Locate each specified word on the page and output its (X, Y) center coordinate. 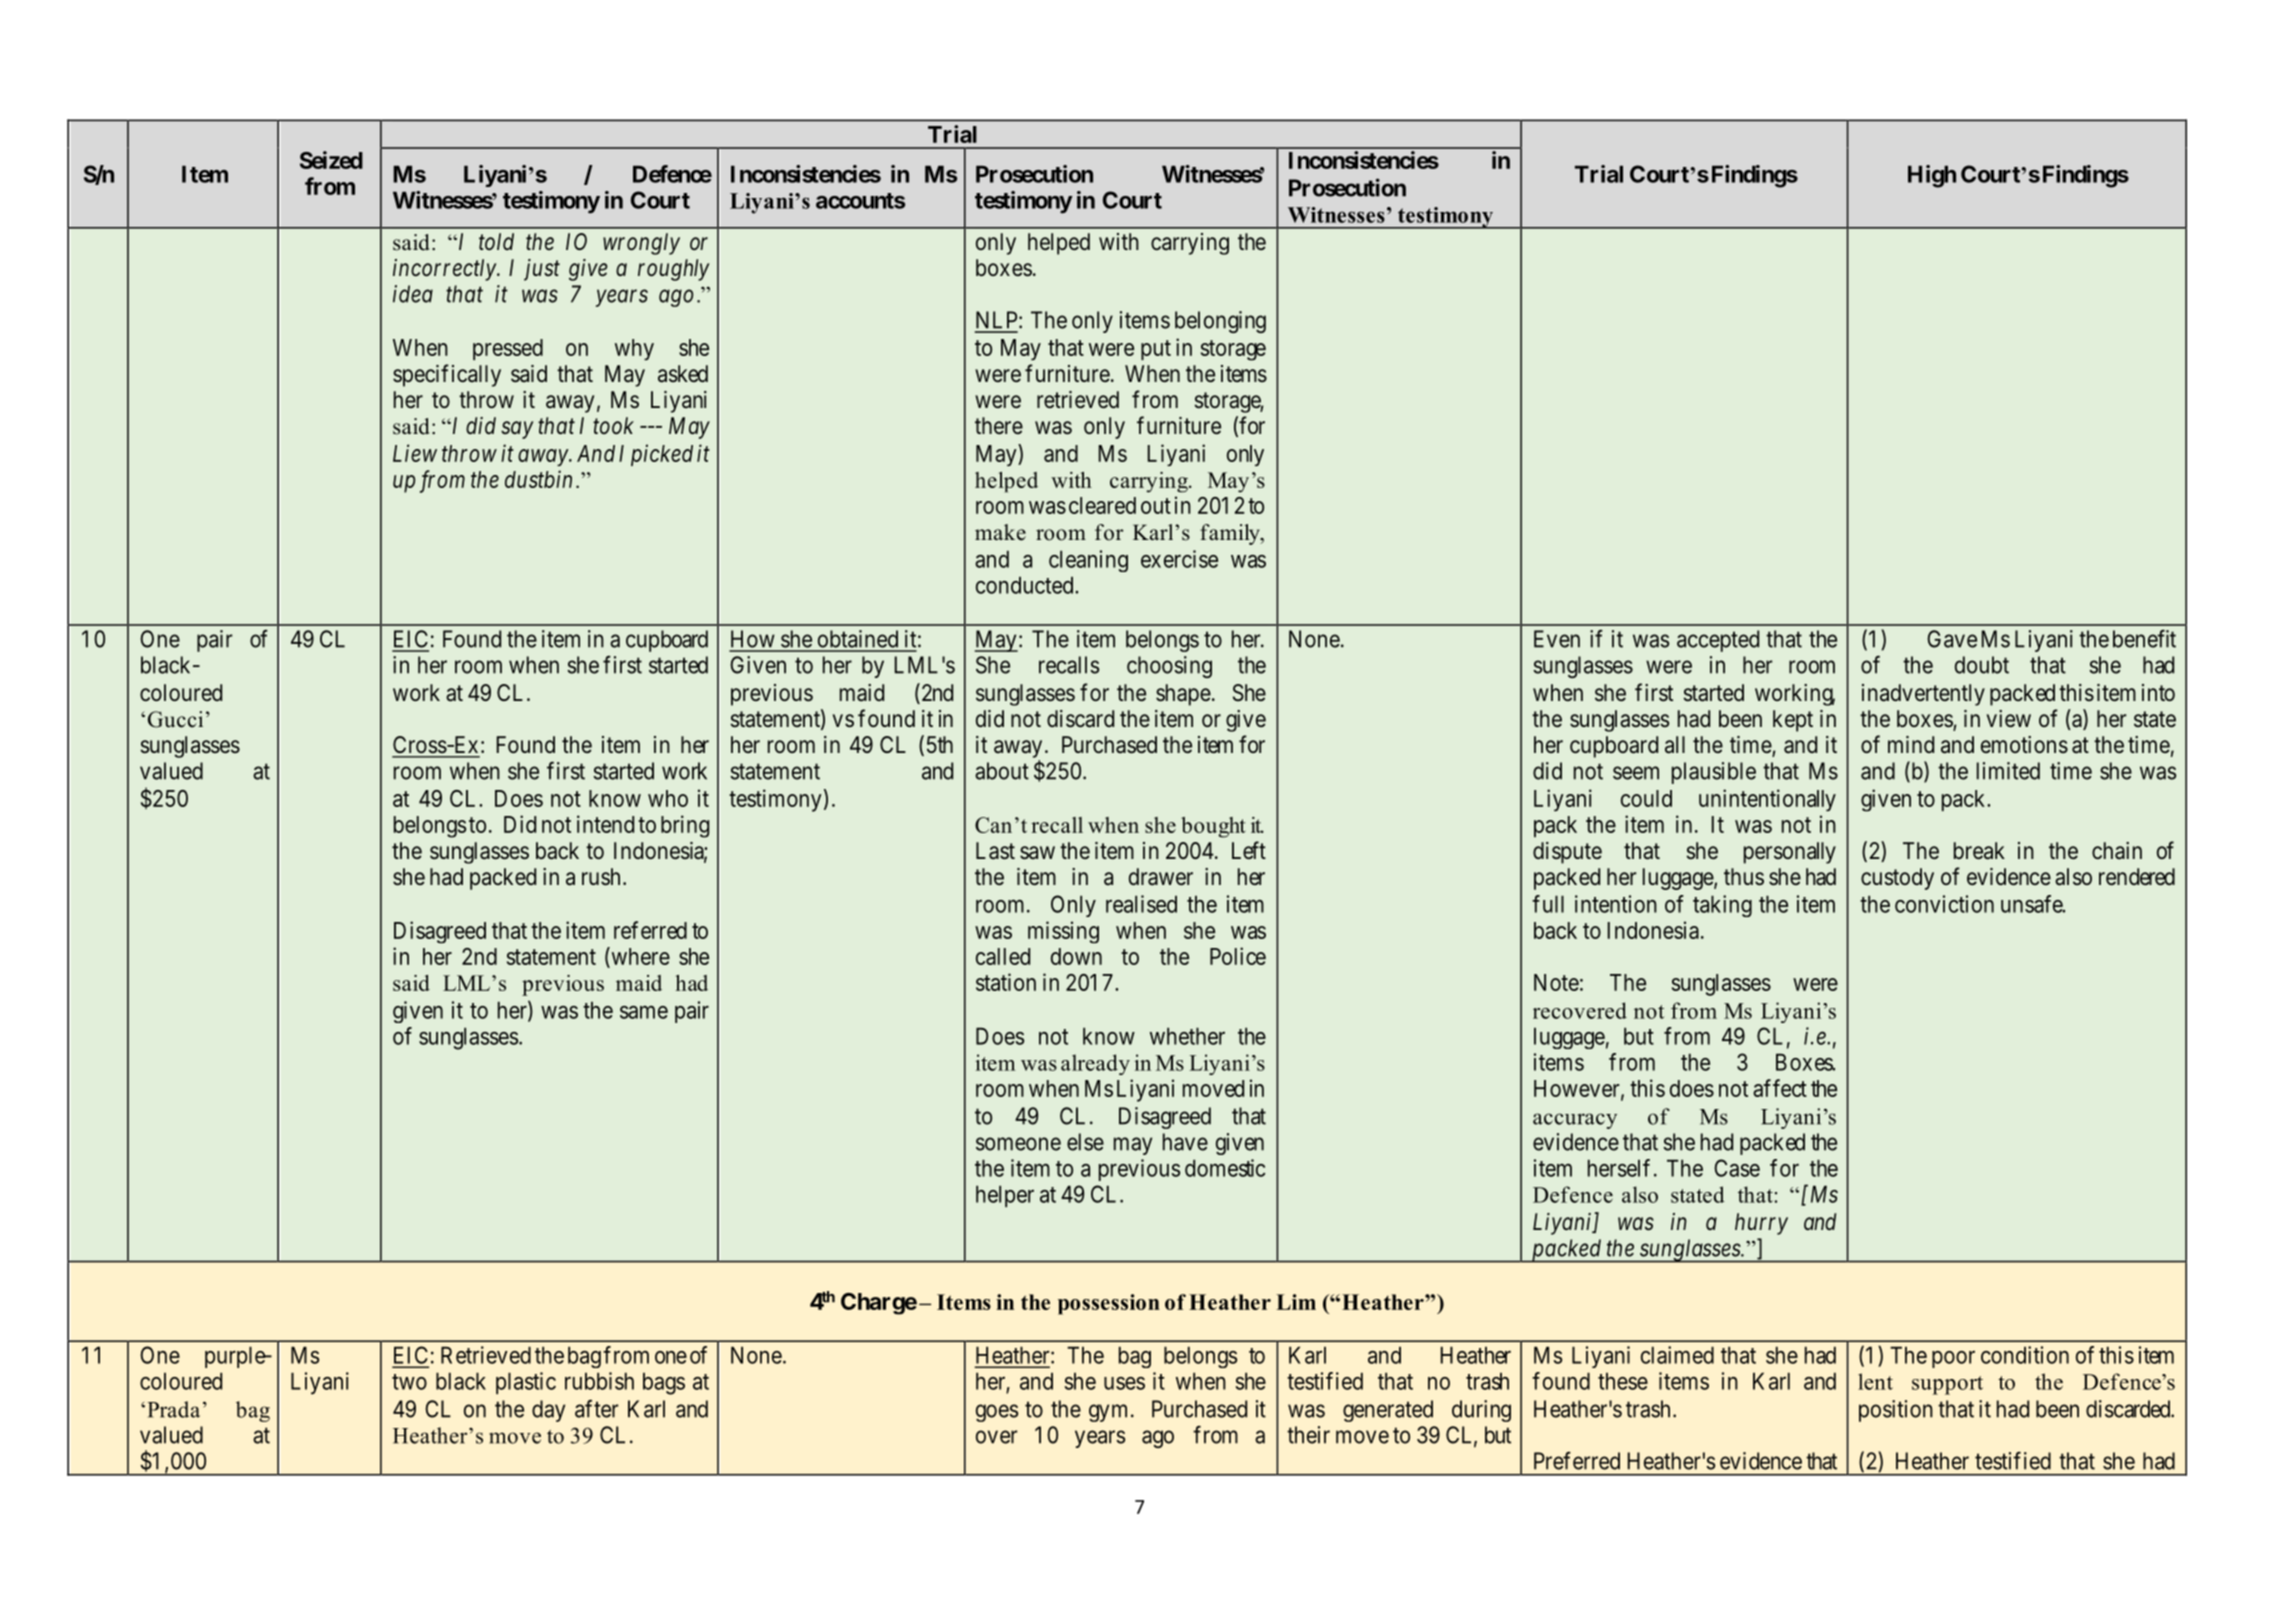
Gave (1952, 639)
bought (1213, 827)
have (1185, 1142)
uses (1124, 1383)
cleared (1102, 505)
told (496, 241)
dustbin (538, 479)
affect (1780, 1088)
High (1932, 176)
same (644, 1012)
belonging (1220, 322)
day (548, 1411)
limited (2008, 771)
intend (605, 824)
